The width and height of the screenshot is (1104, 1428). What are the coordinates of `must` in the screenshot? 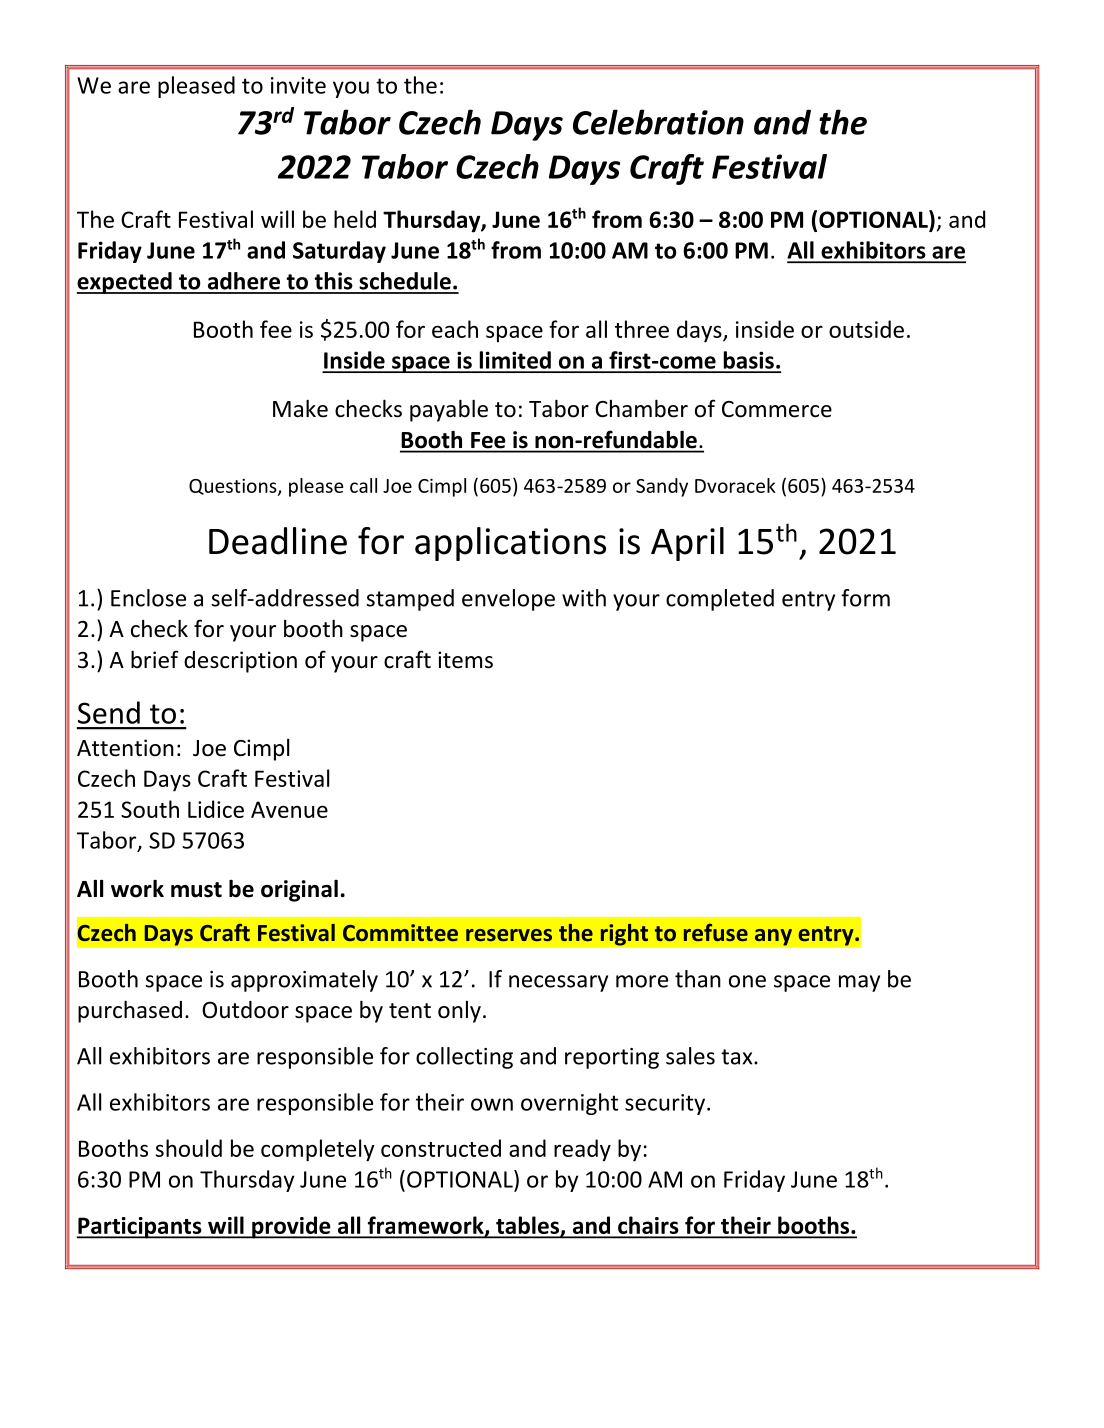 It's located at (196, 890).
